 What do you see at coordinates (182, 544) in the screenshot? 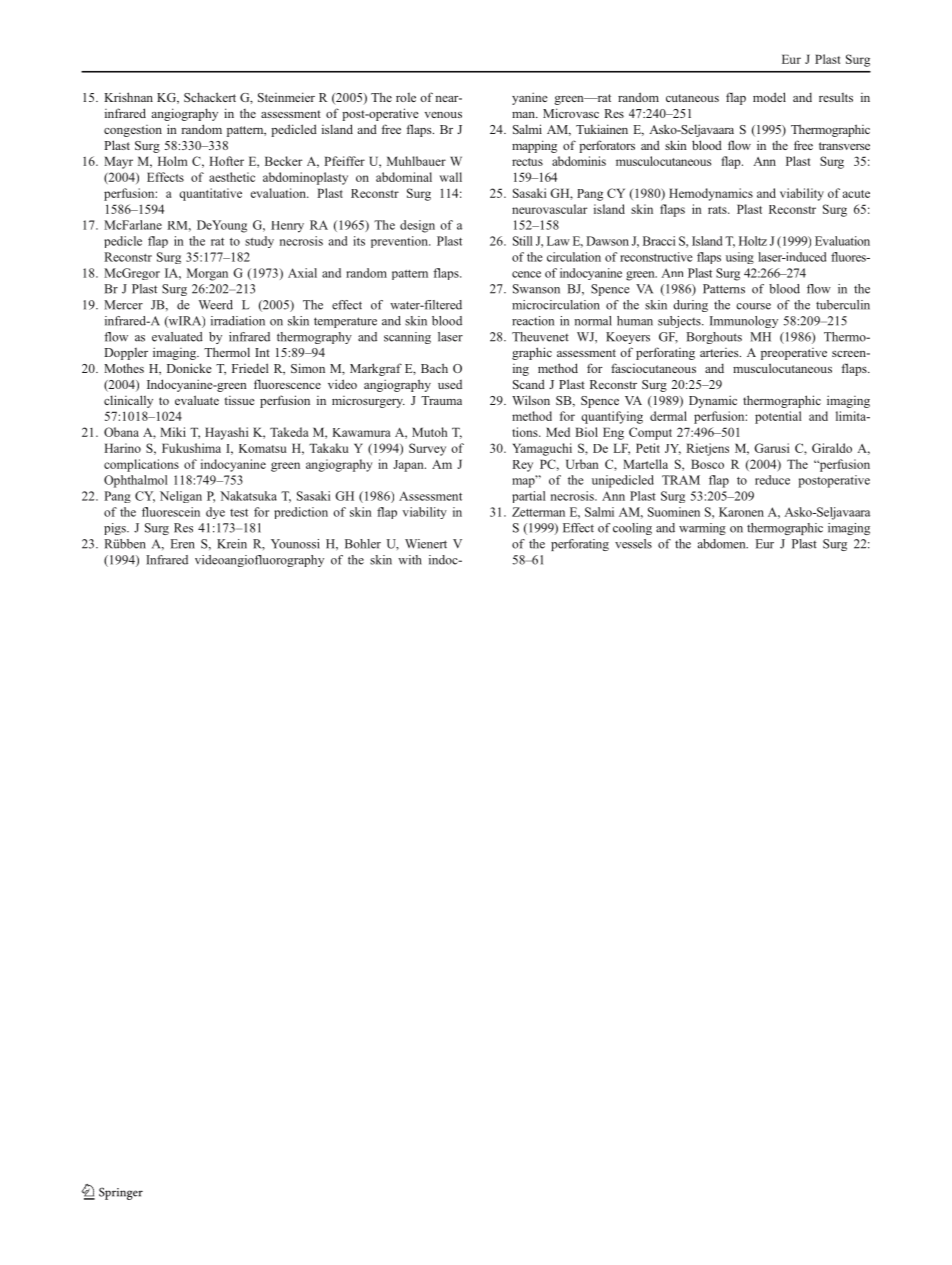
I see `Eren` at bounding box center [182, 544].
